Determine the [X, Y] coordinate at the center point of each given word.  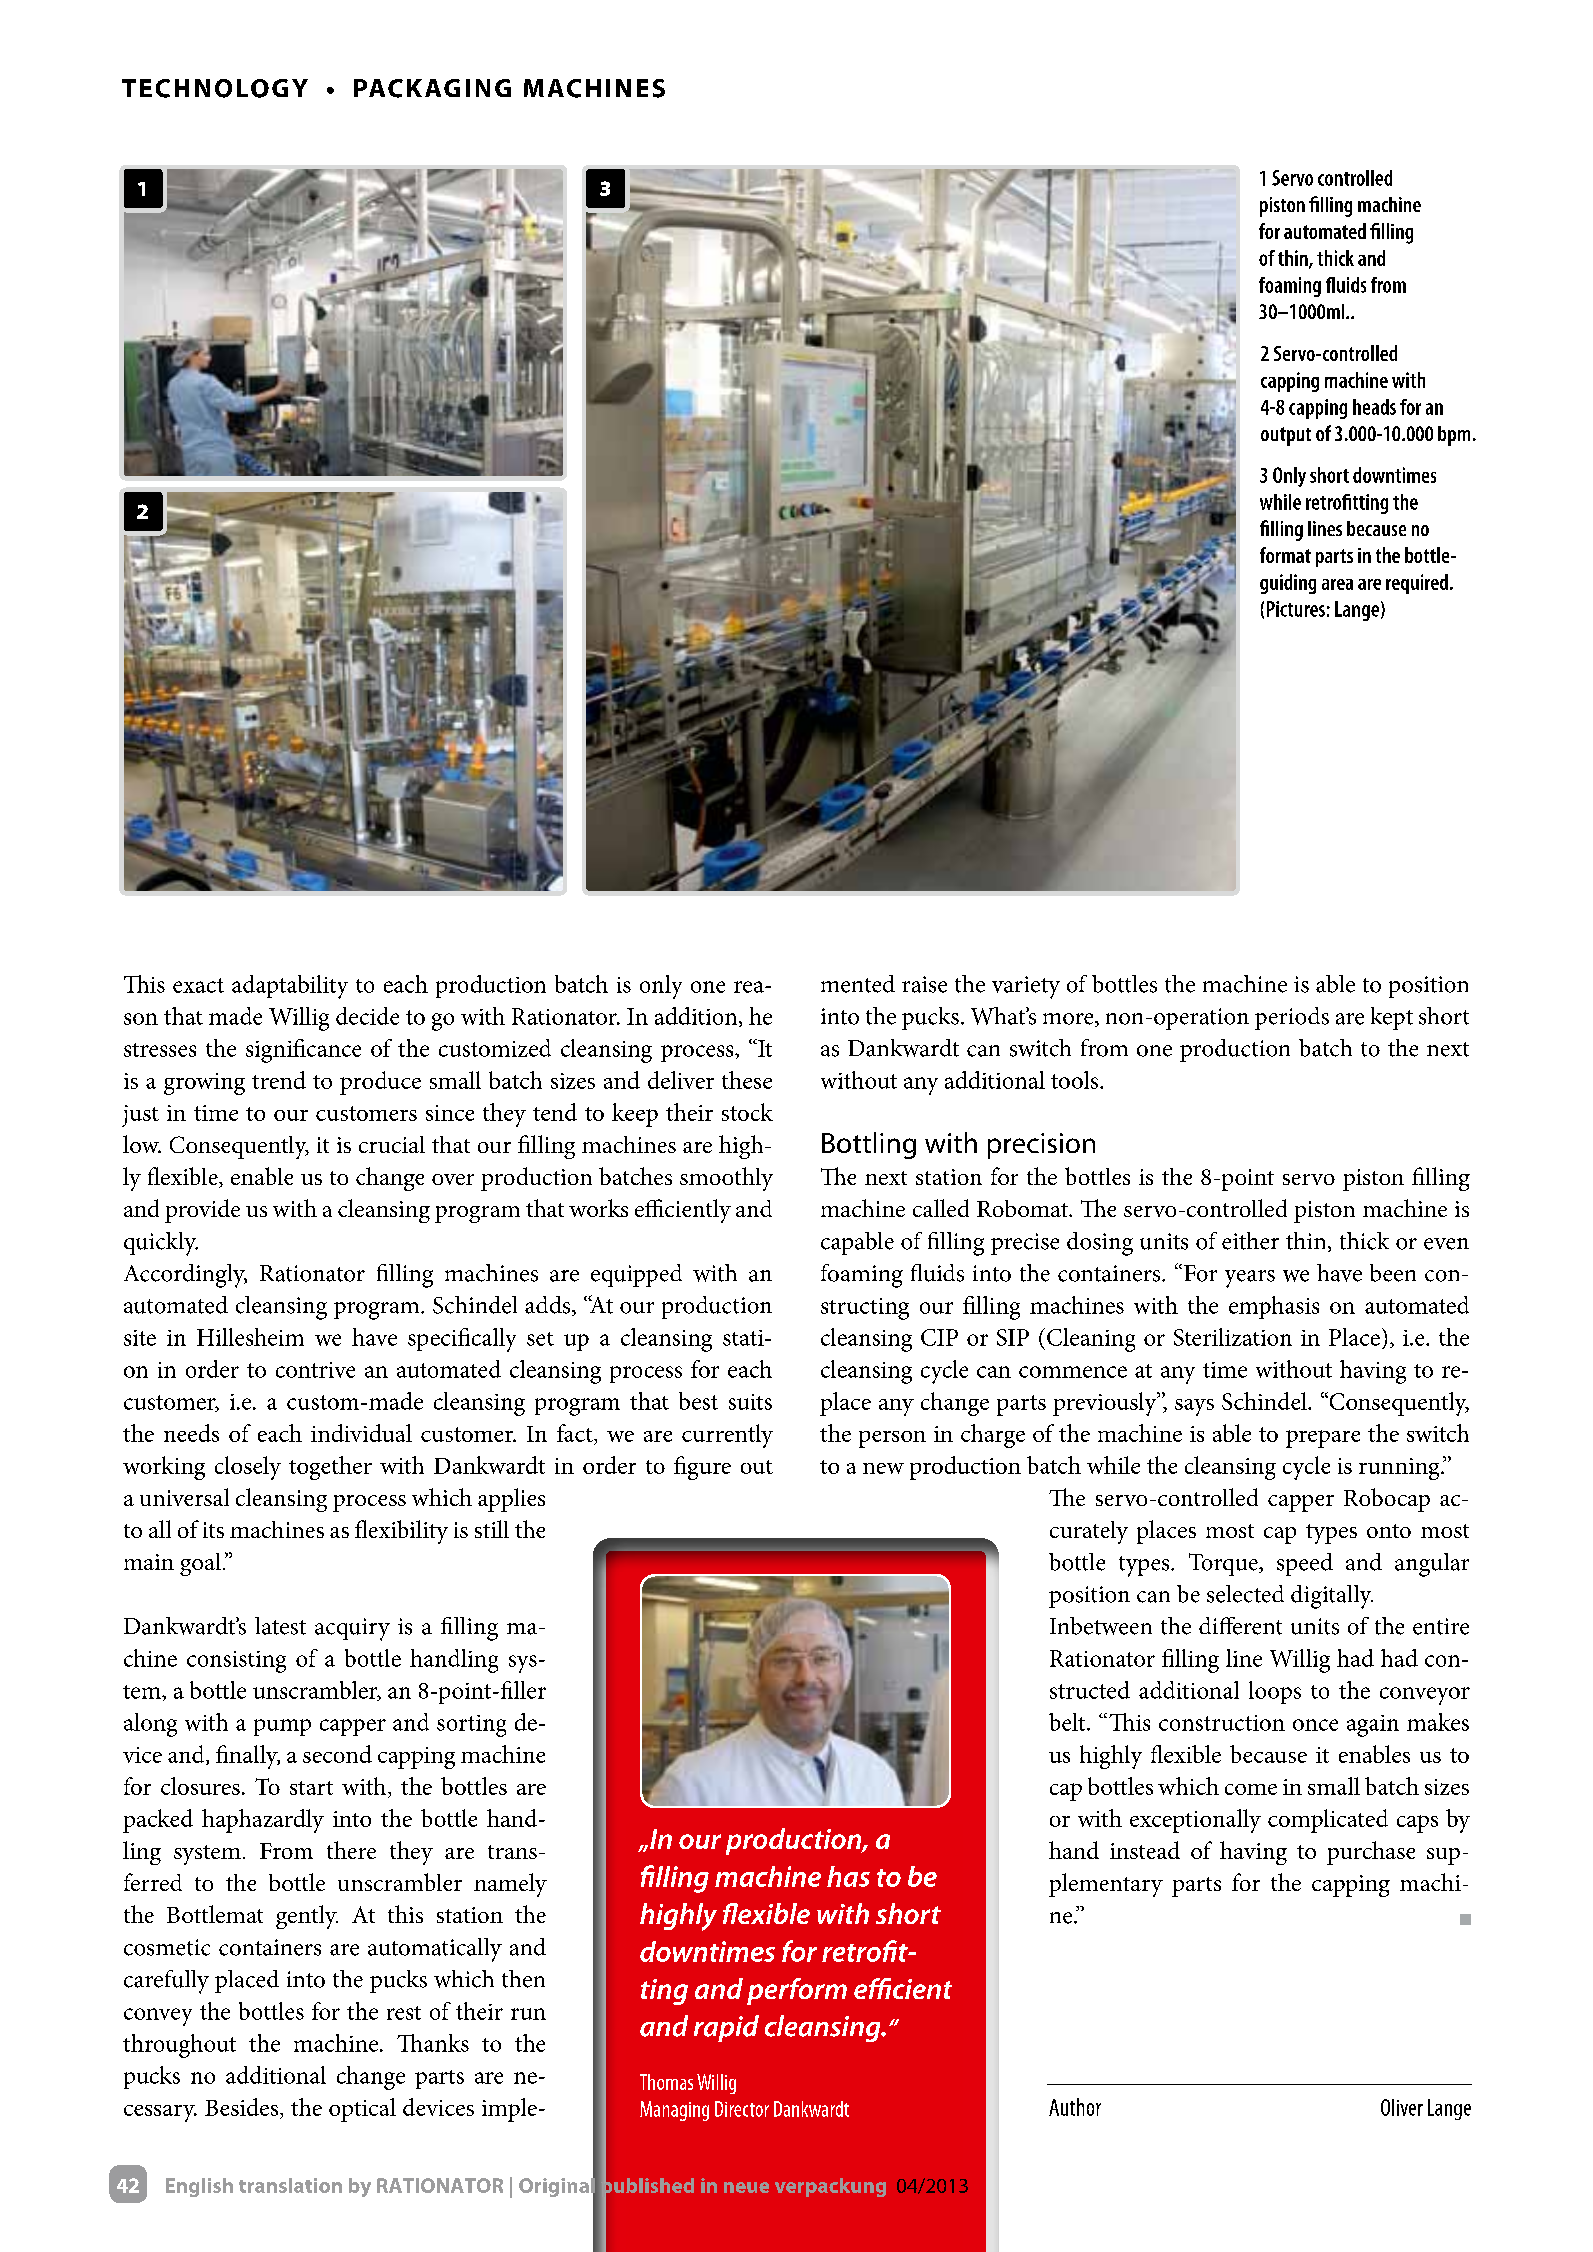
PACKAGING [432, 88]
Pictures [1296, 609]
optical [362, 2110]
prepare [1323, 1439]
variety [1026, 987]
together [330, 1468]
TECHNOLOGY [215, 88]
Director [742, 2109]
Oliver [1402, 2107]
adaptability [290, 987]
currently [727, 1436]
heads [1374, 407]
